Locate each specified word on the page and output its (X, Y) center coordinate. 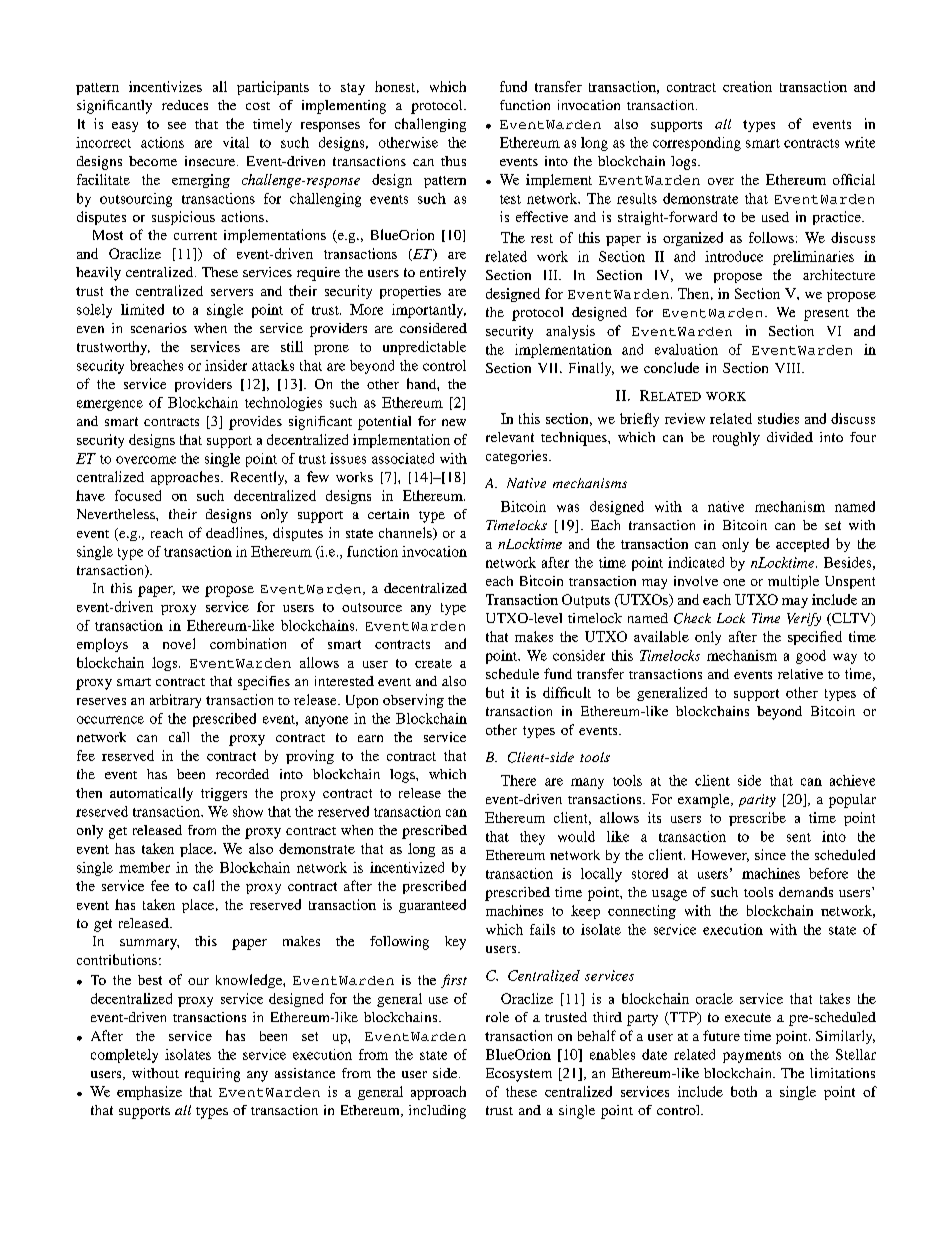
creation (747, 86)
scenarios (159, 328)
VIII (789, 368)
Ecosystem (519, 1075)
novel (179, 643)
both (744, 1091)
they (532, 838)
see (177, 125)
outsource (372, 607)
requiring (212, 1075)
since (770, 854)
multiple (793, 582)
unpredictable (424, 348)
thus (453, 161)
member (144, 867)
